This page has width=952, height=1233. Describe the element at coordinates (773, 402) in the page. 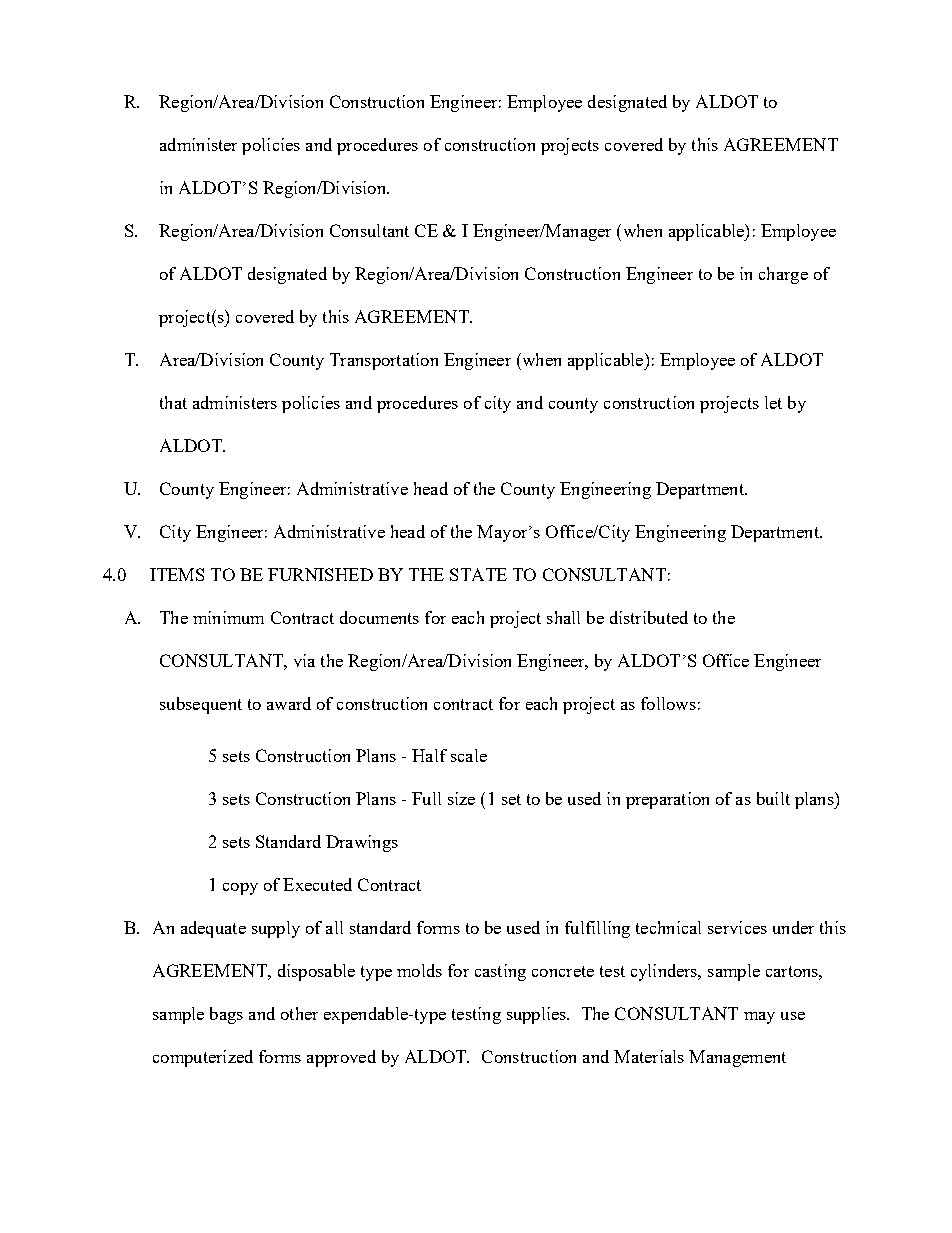

I see `let` at that location.
